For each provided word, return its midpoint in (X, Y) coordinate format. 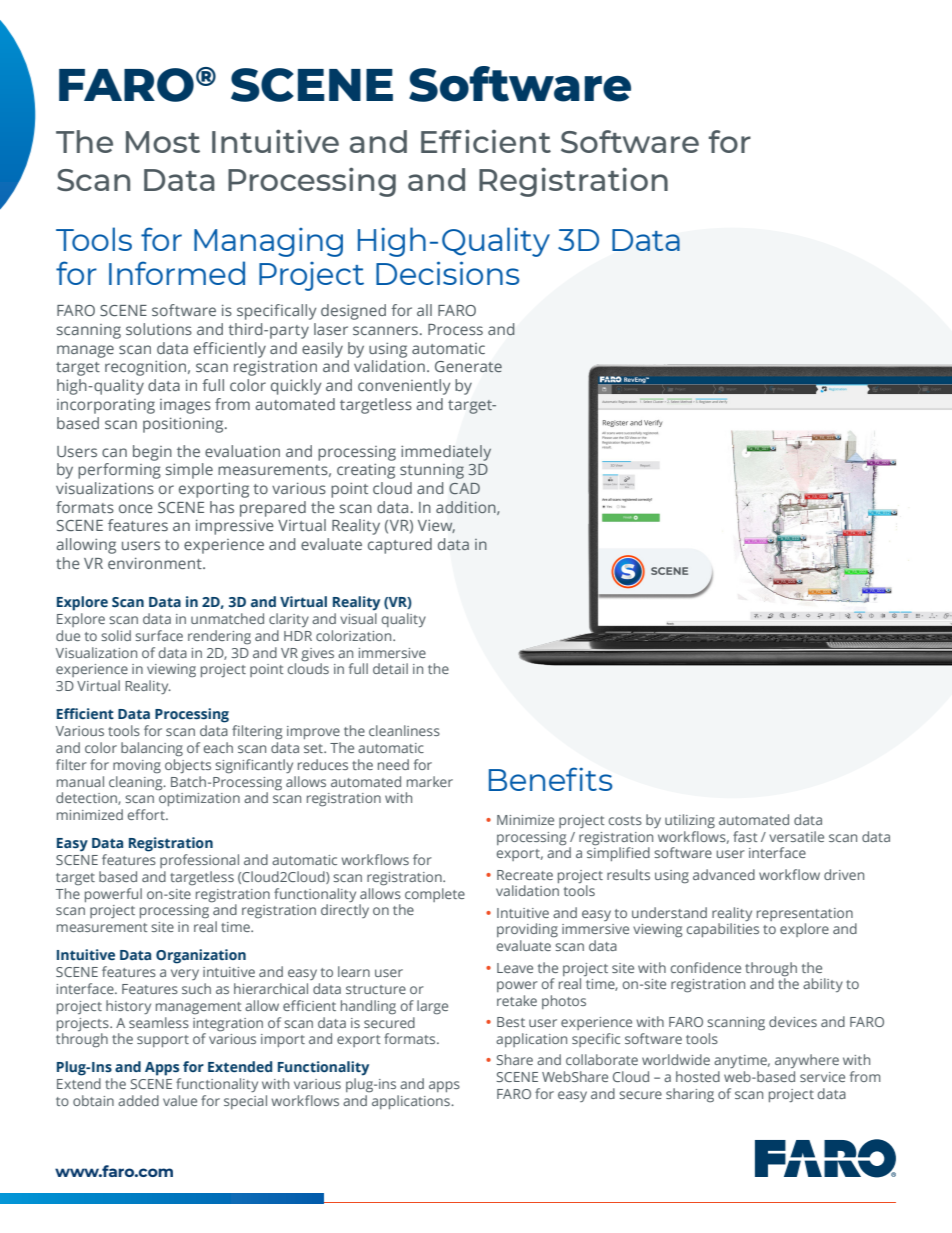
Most (163, 142)
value (180, 1100)
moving (137, 767)
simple (189, 471)
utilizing (690, 821)
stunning (432, 471)
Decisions (448, 273)
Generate (468, 367)
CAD (464, 488)
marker (430, 781)
